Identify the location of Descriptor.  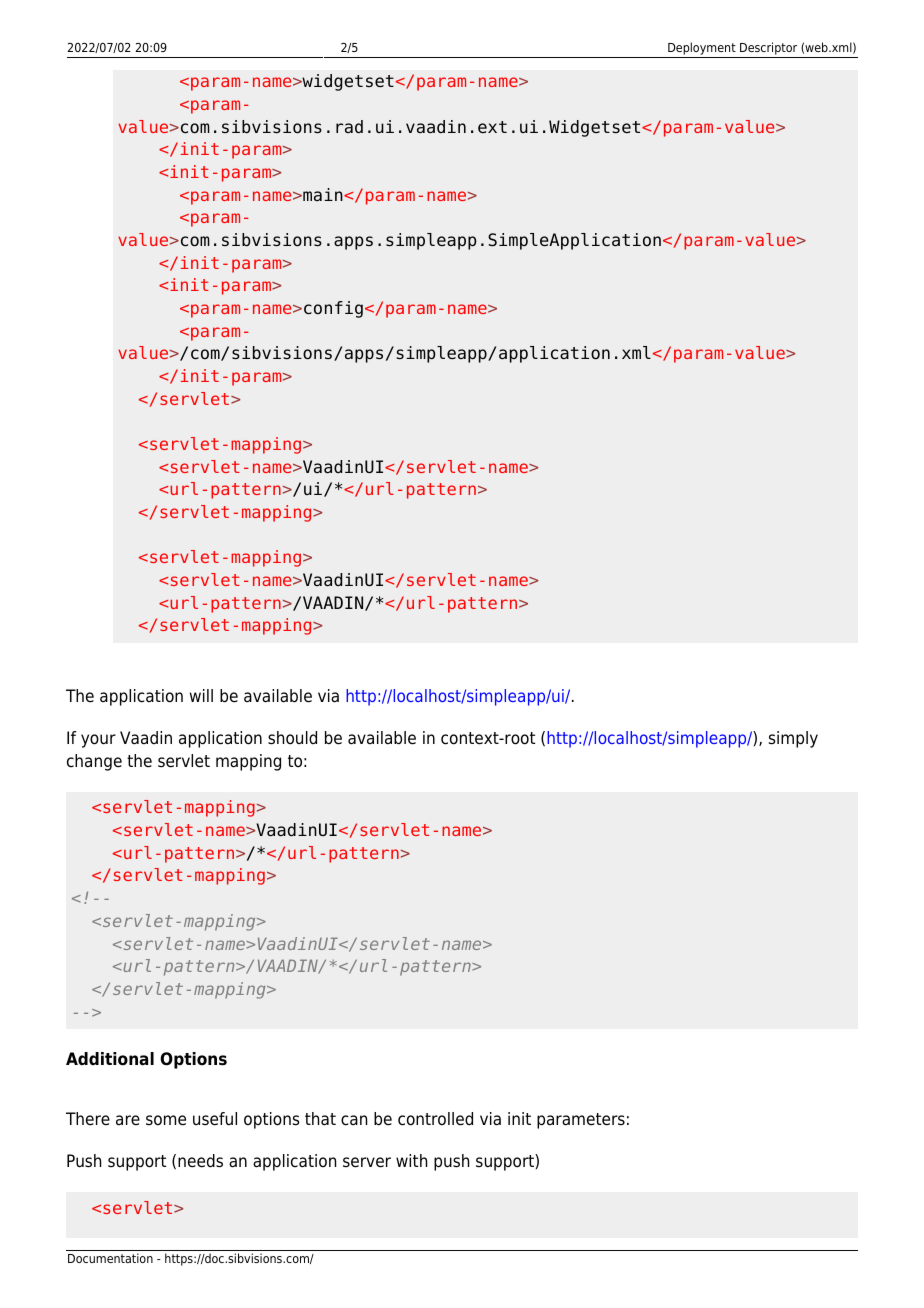
(769, 50).
